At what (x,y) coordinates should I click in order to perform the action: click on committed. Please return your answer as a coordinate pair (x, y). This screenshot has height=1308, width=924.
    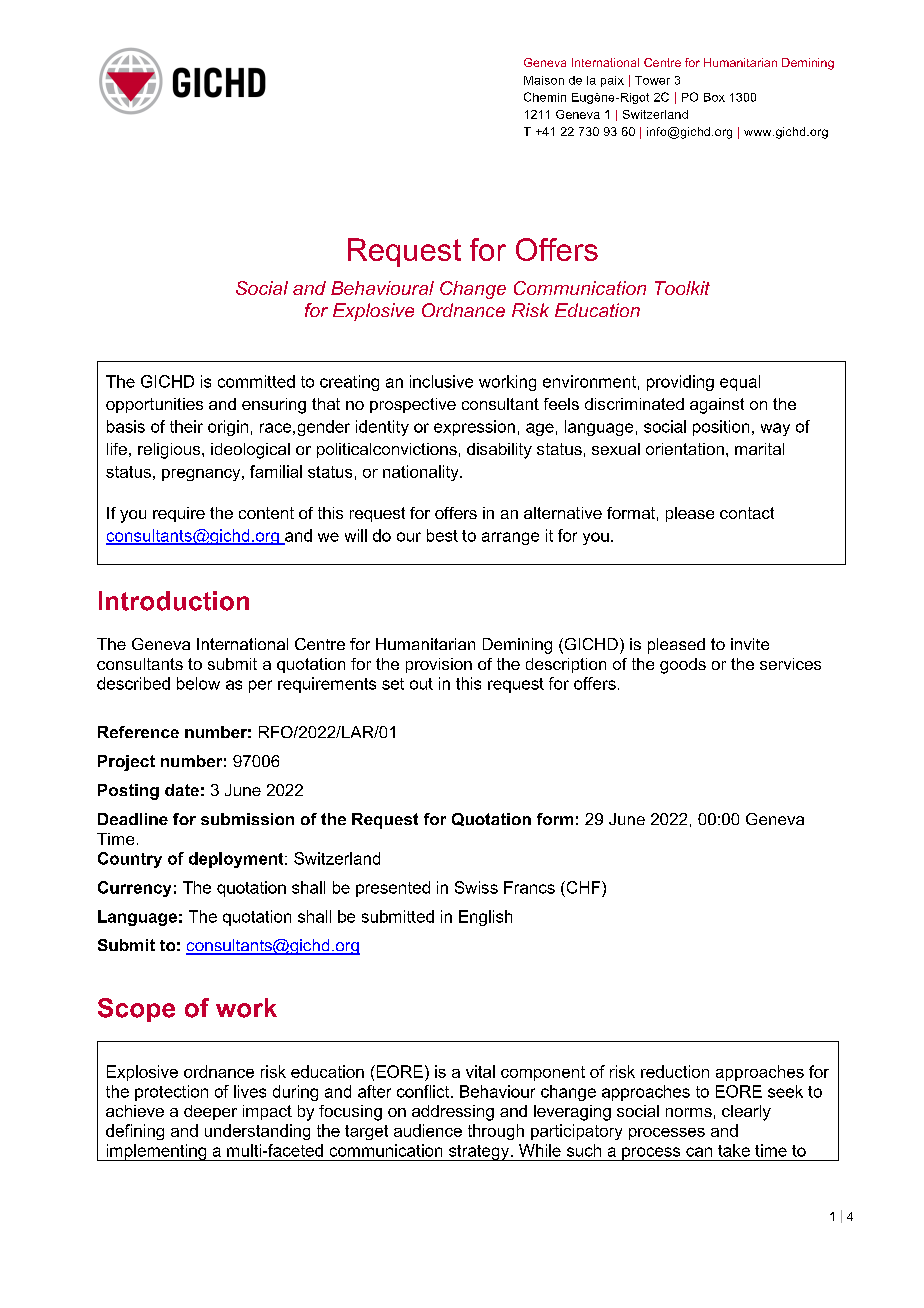
    Looking at the image, I should click on (256, 381).
